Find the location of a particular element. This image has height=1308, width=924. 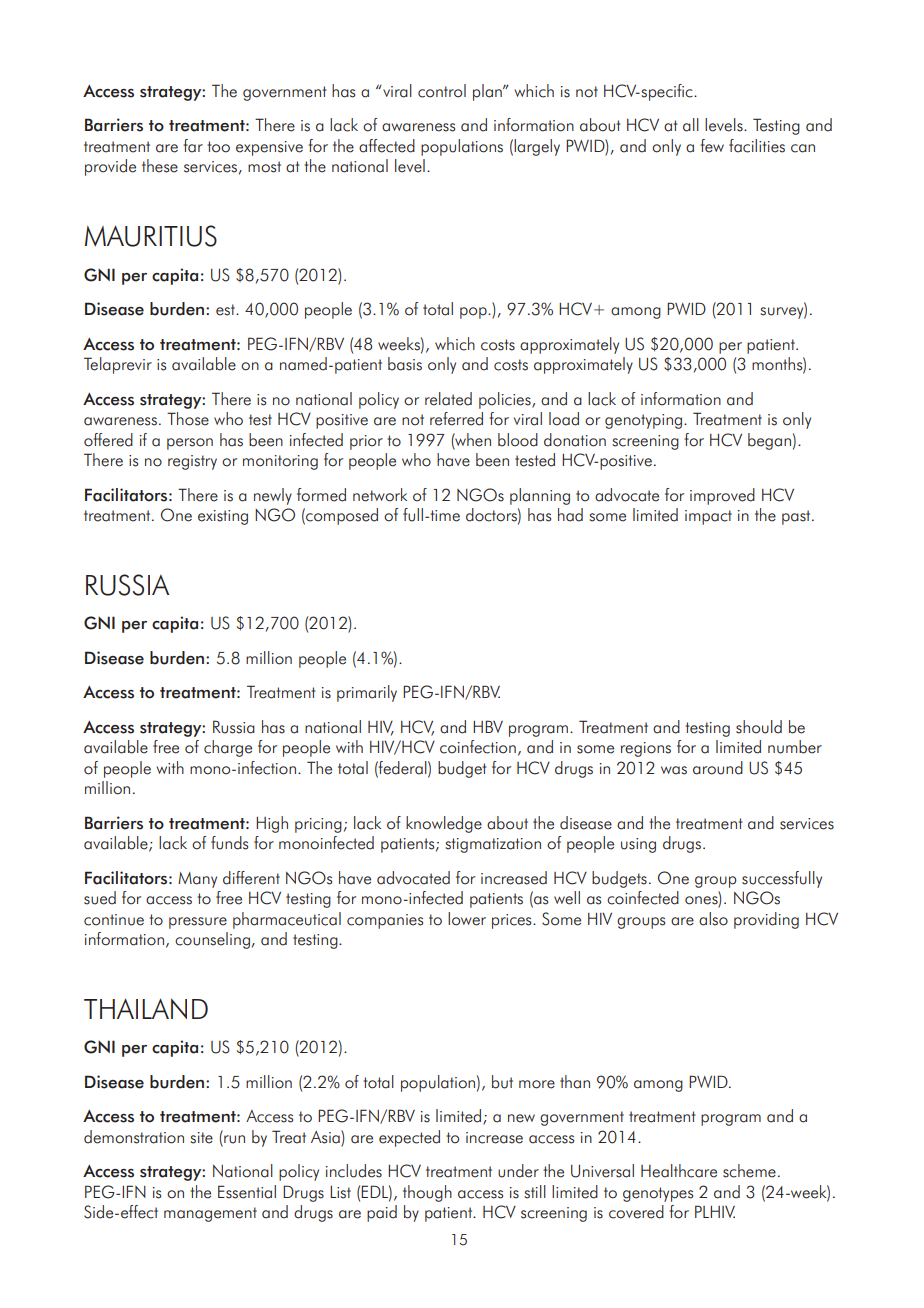

primarily is located at coordinates (367, 693).
